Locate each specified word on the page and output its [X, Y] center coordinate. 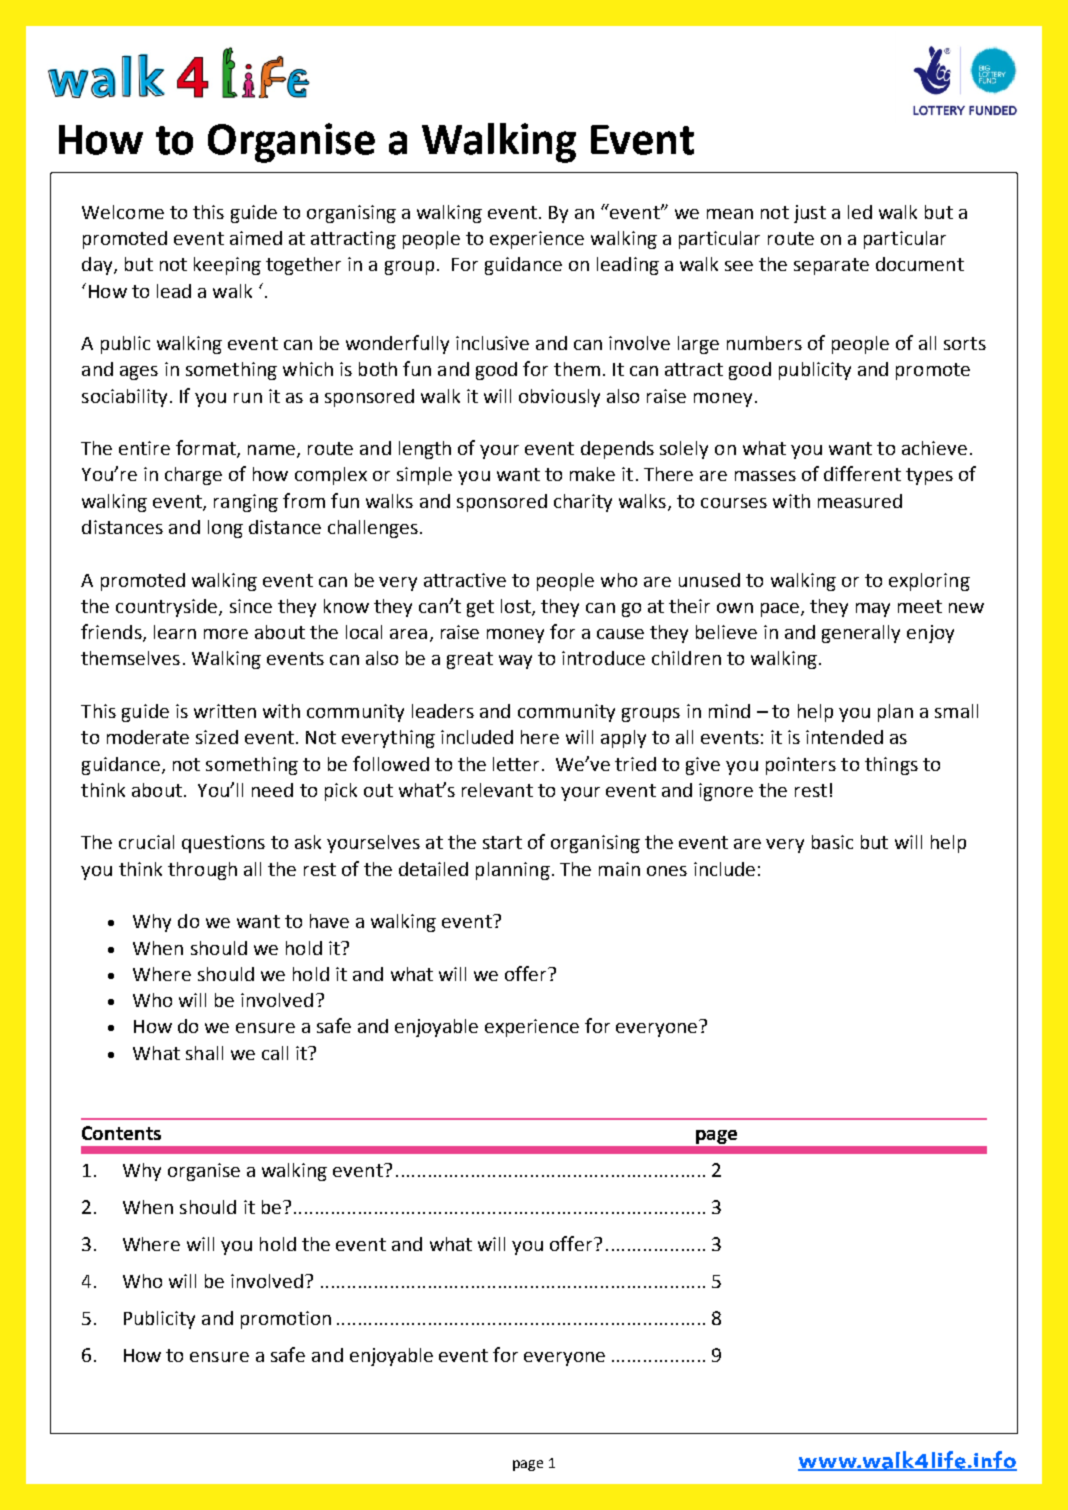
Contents [121, 1133]
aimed [256, 238]
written [225, 711]
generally [861, 634]
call [275, 1053]
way [515, 662]
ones [667, 871]
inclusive [492, 343]
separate [831, 266]
